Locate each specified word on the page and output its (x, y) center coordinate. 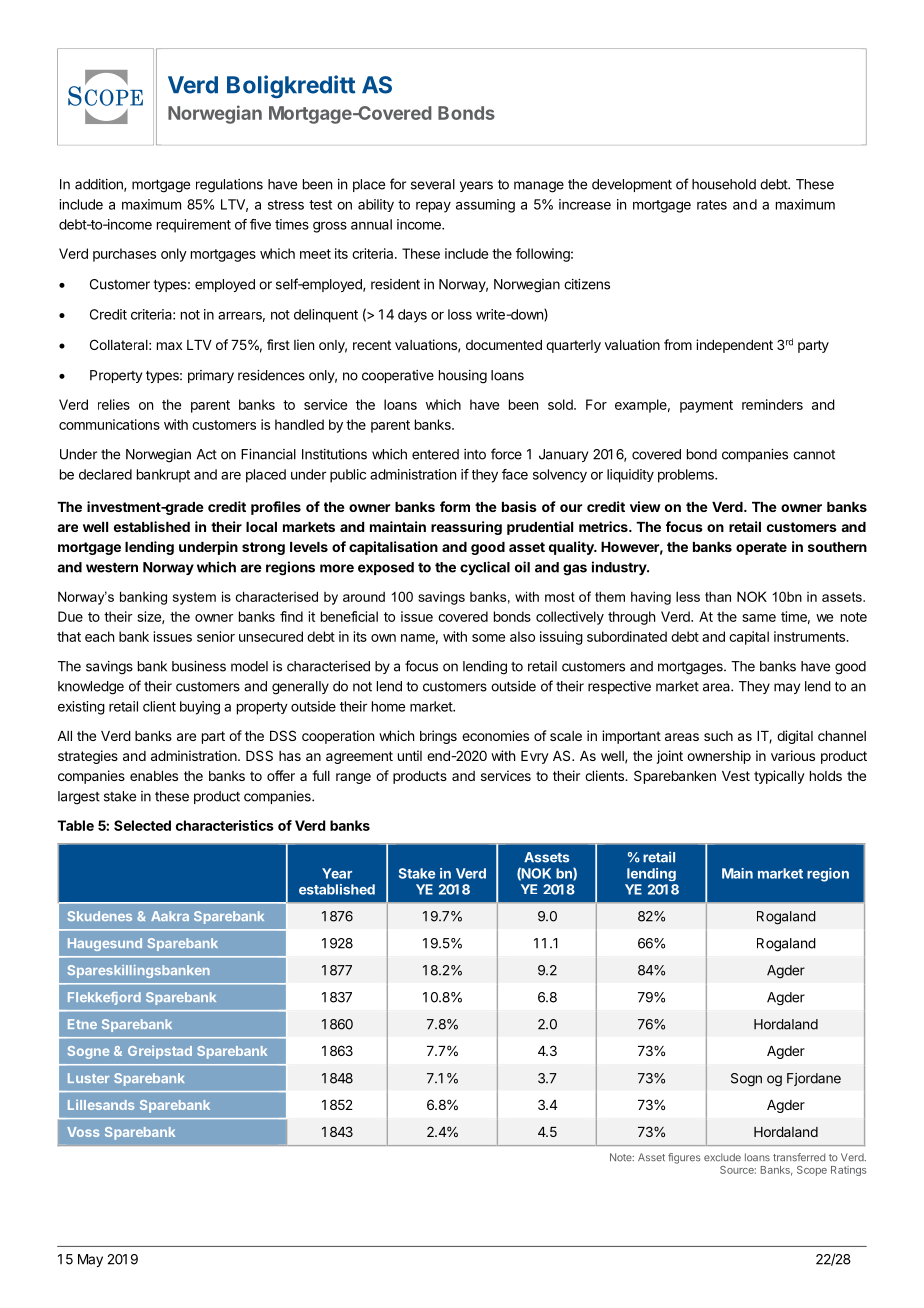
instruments (810, 636)
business (199, 666)
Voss (83, 1132)
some (488, 638)
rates (712, 205)
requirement (194, 226)
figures (684, 1158)
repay (433, 207)
